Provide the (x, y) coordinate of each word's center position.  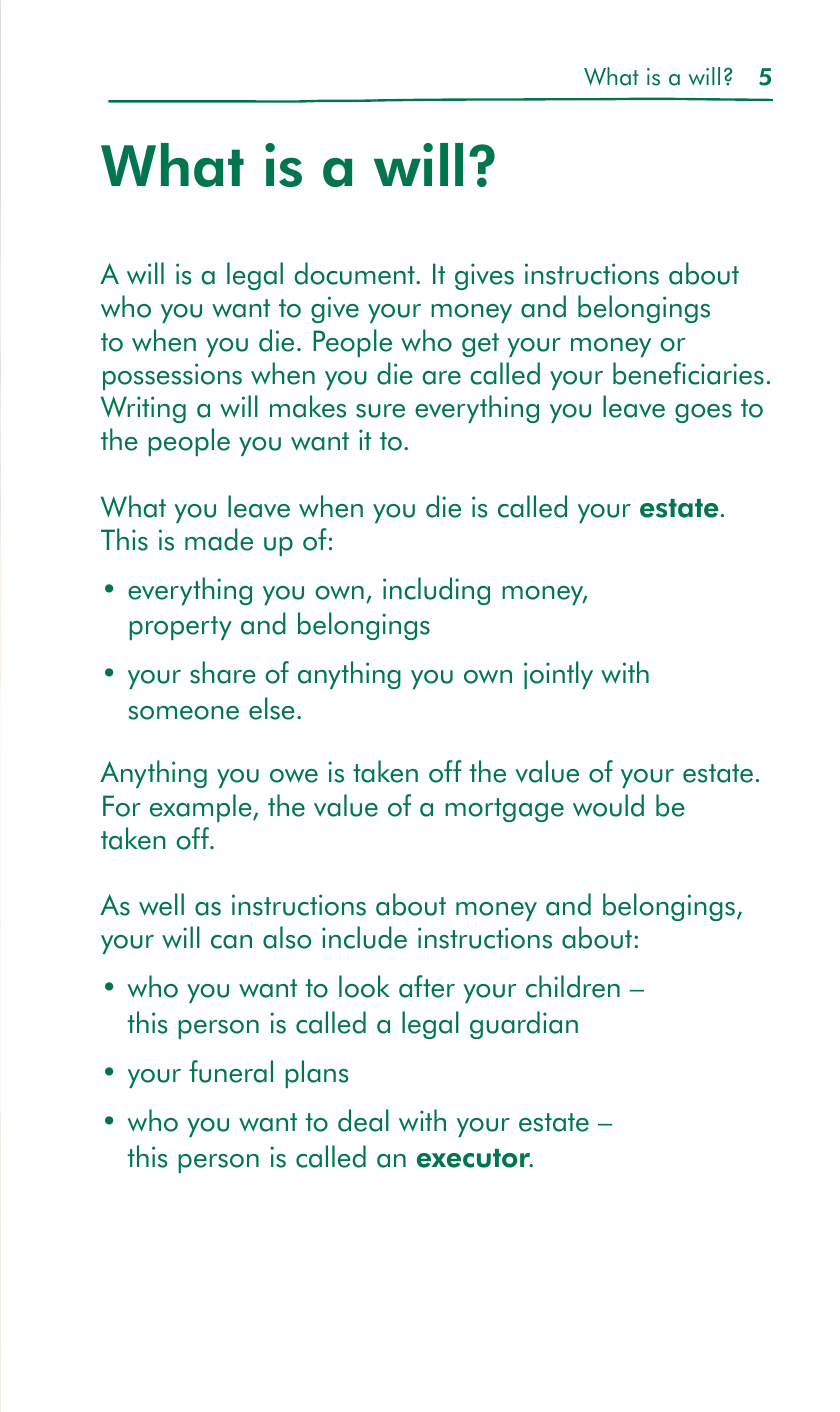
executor (475, 1158)
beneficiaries (688, 373)
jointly (558, 675)
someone (184, 713)
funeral (231, 1071)
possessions (172, 376)
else (272, 708)
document (356, 273)
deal (363, 1120)
